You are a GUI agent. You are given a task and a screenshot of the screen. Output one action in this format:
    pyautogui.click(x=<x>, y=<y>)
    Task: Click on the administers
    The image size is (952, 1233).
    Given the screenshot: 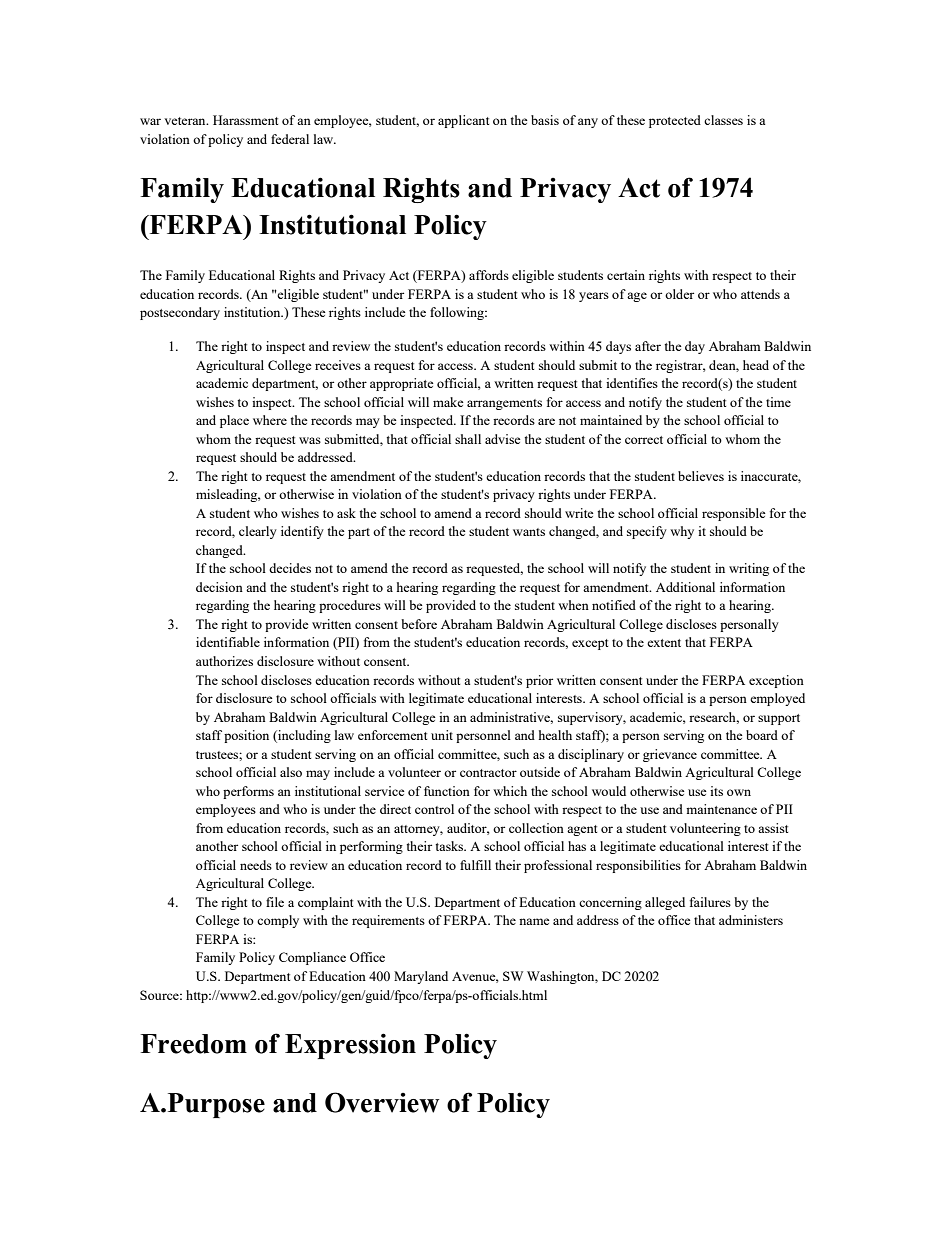 What is the action you would take?
    pyautogui.click(x=751, y=920)
